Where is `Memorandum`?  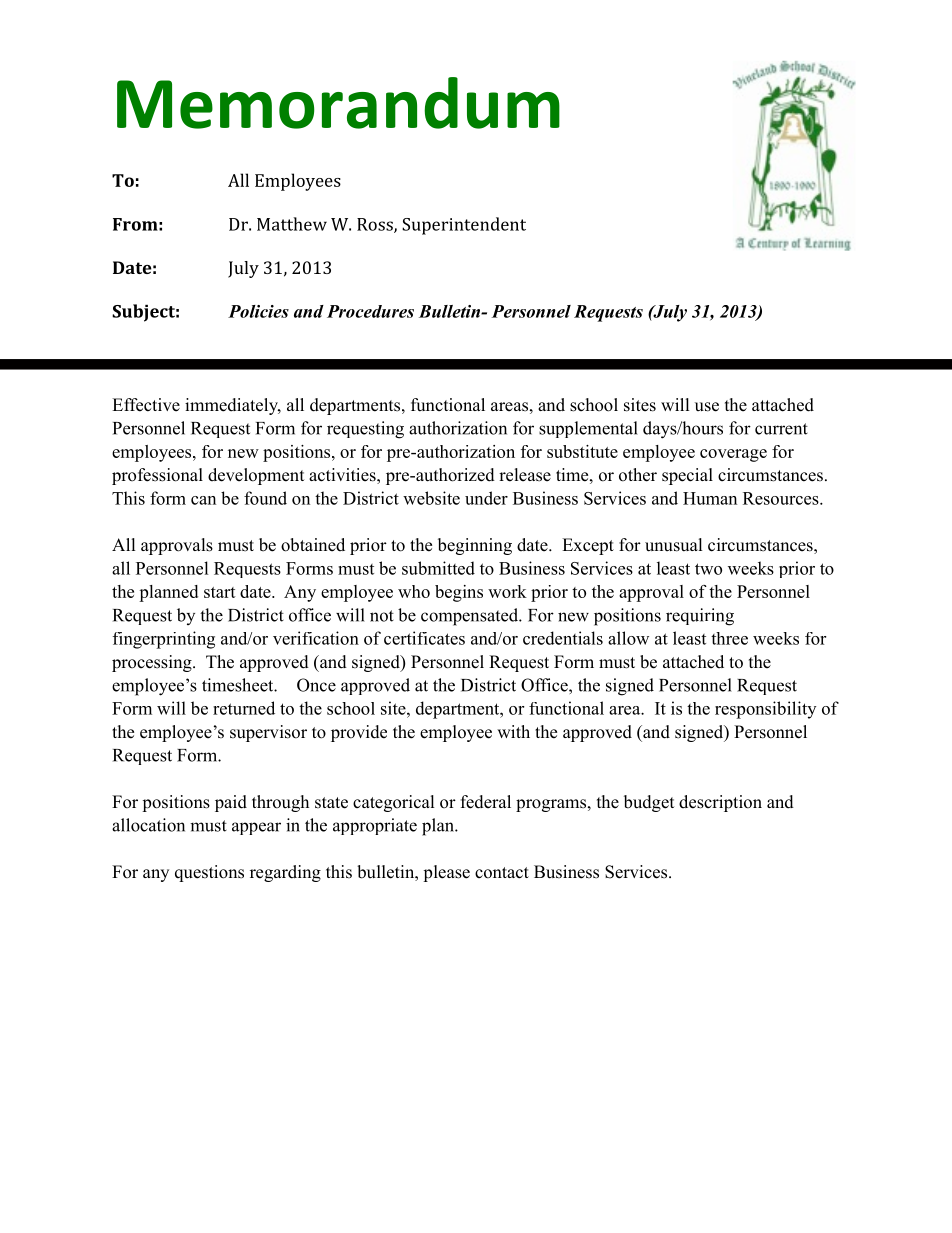 Memorandum is located at coordinates (338, 103).
